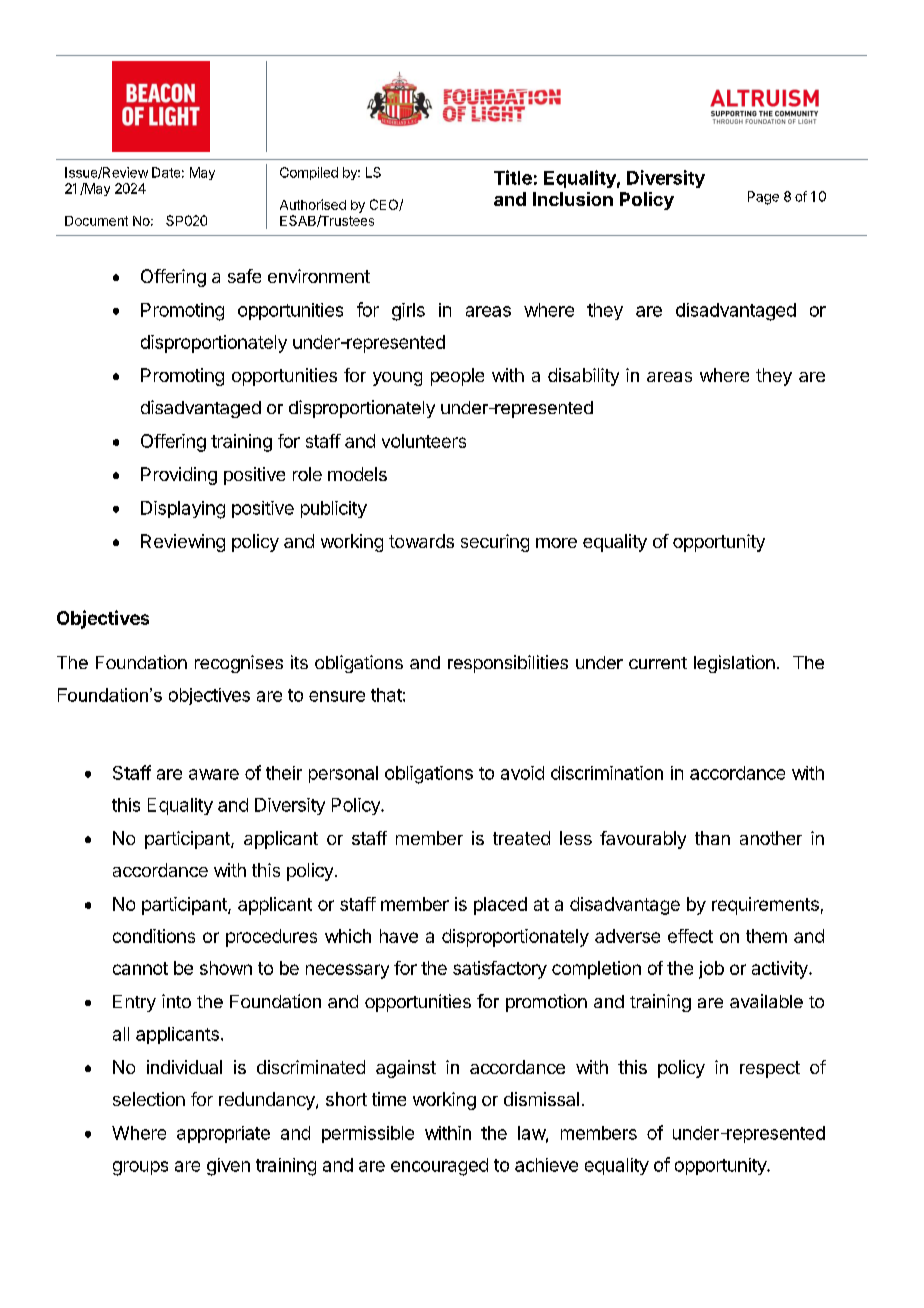 The height and width of the document is (1308, 924). I want to click on Document, so click(96, 221).
